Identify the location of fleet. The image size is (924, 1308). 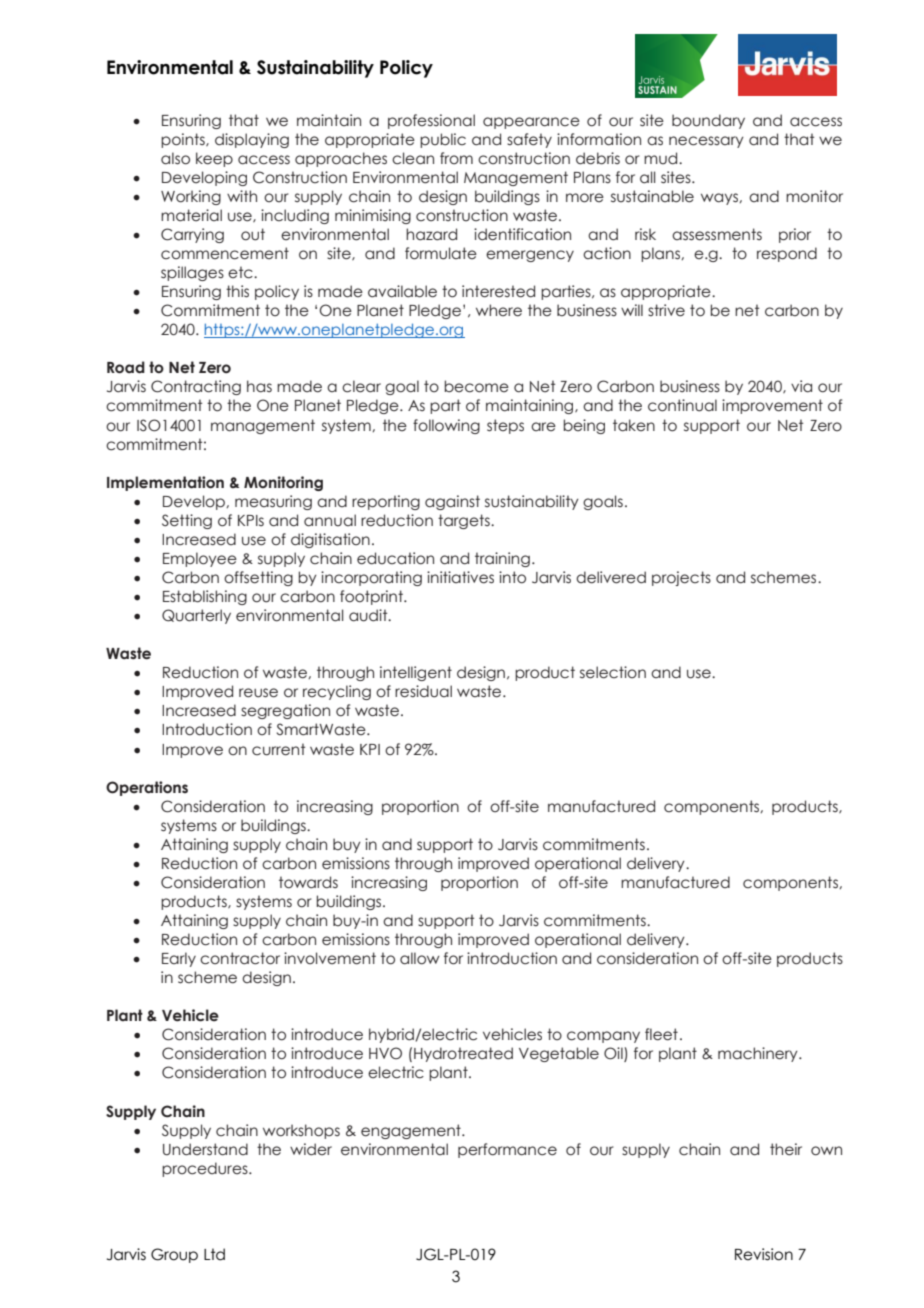
(661, 1034).
